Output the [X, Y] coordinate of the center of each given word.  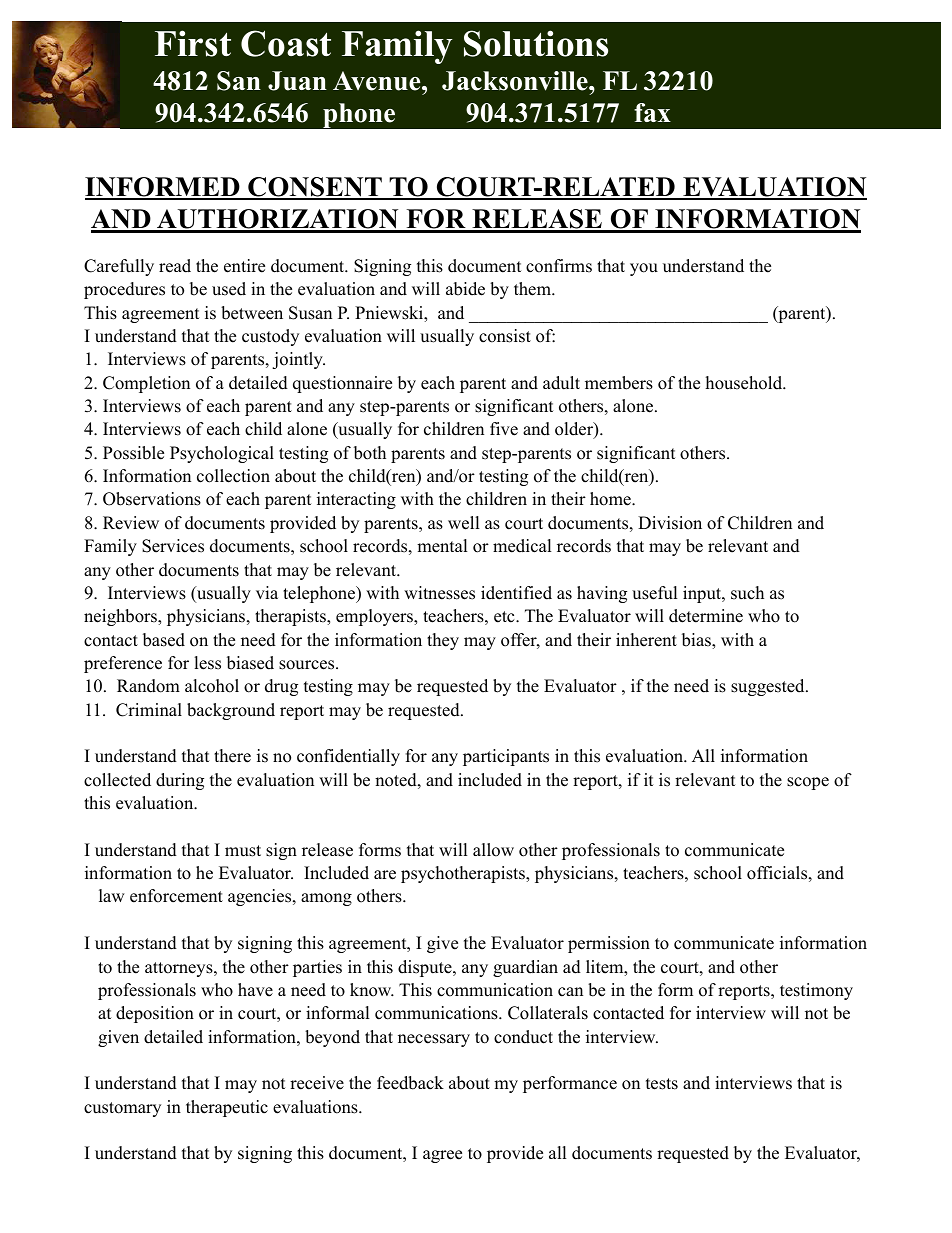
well [464, 523]
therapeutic [227, 1108]
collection [233, 476]
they [443, 641]
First [193, 43]
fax [652, 112]
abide [465, 289]
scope [808, 783]
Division [670, 523]
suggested [769, 687]
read [175, 266]
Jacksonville [516, 81]
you [644, 269]
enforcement [176, 896]
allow [493, 850]
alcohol [212, 686]
